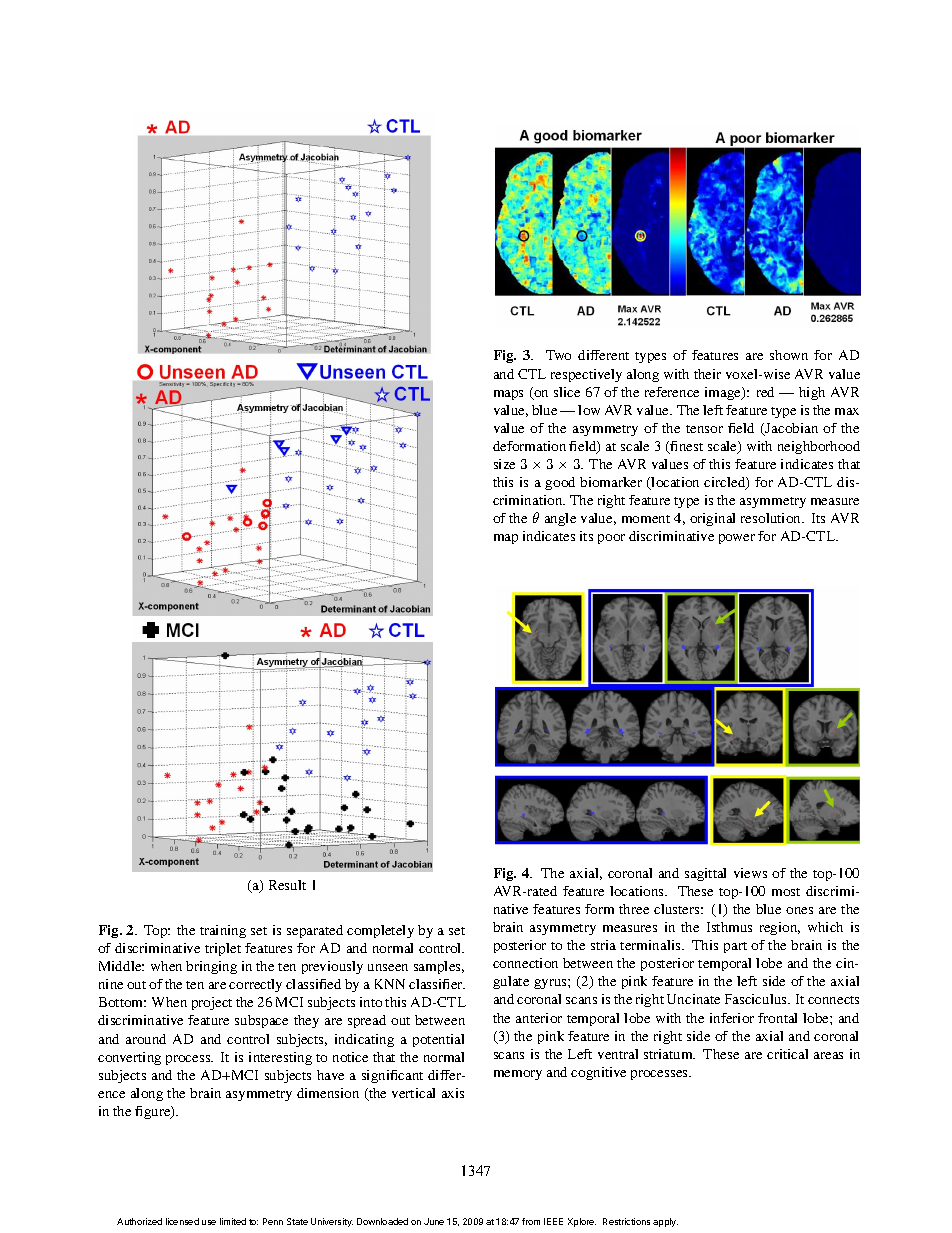 The width and height of the screenshot is (952, 1233). What do you see at coordinates (508, 395) in the screenshot?
I see `maps` at bounding box center [508, 395].
